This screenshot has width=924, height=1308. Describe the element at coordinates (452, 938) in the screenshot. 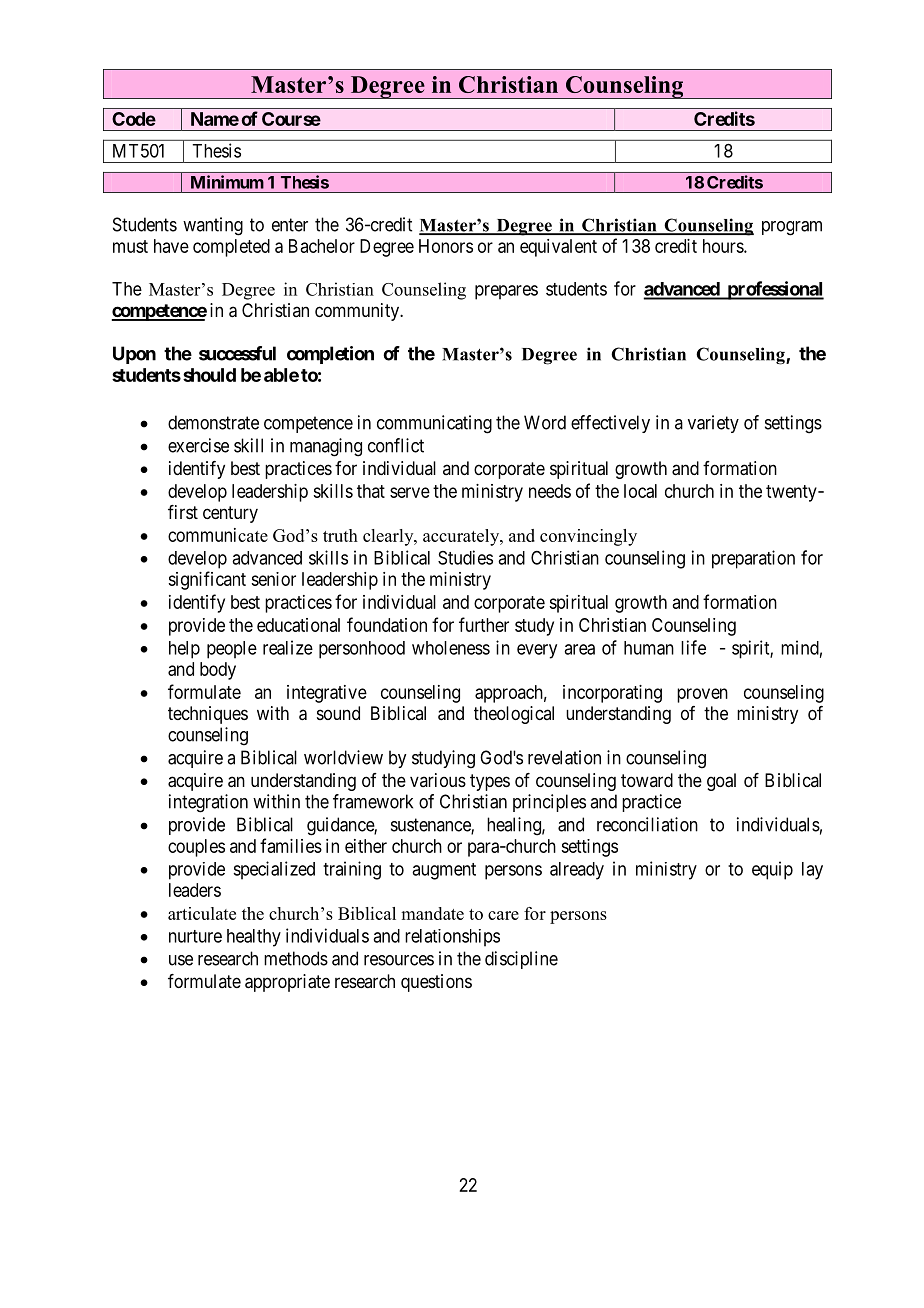

I see `relationships` at that location.
